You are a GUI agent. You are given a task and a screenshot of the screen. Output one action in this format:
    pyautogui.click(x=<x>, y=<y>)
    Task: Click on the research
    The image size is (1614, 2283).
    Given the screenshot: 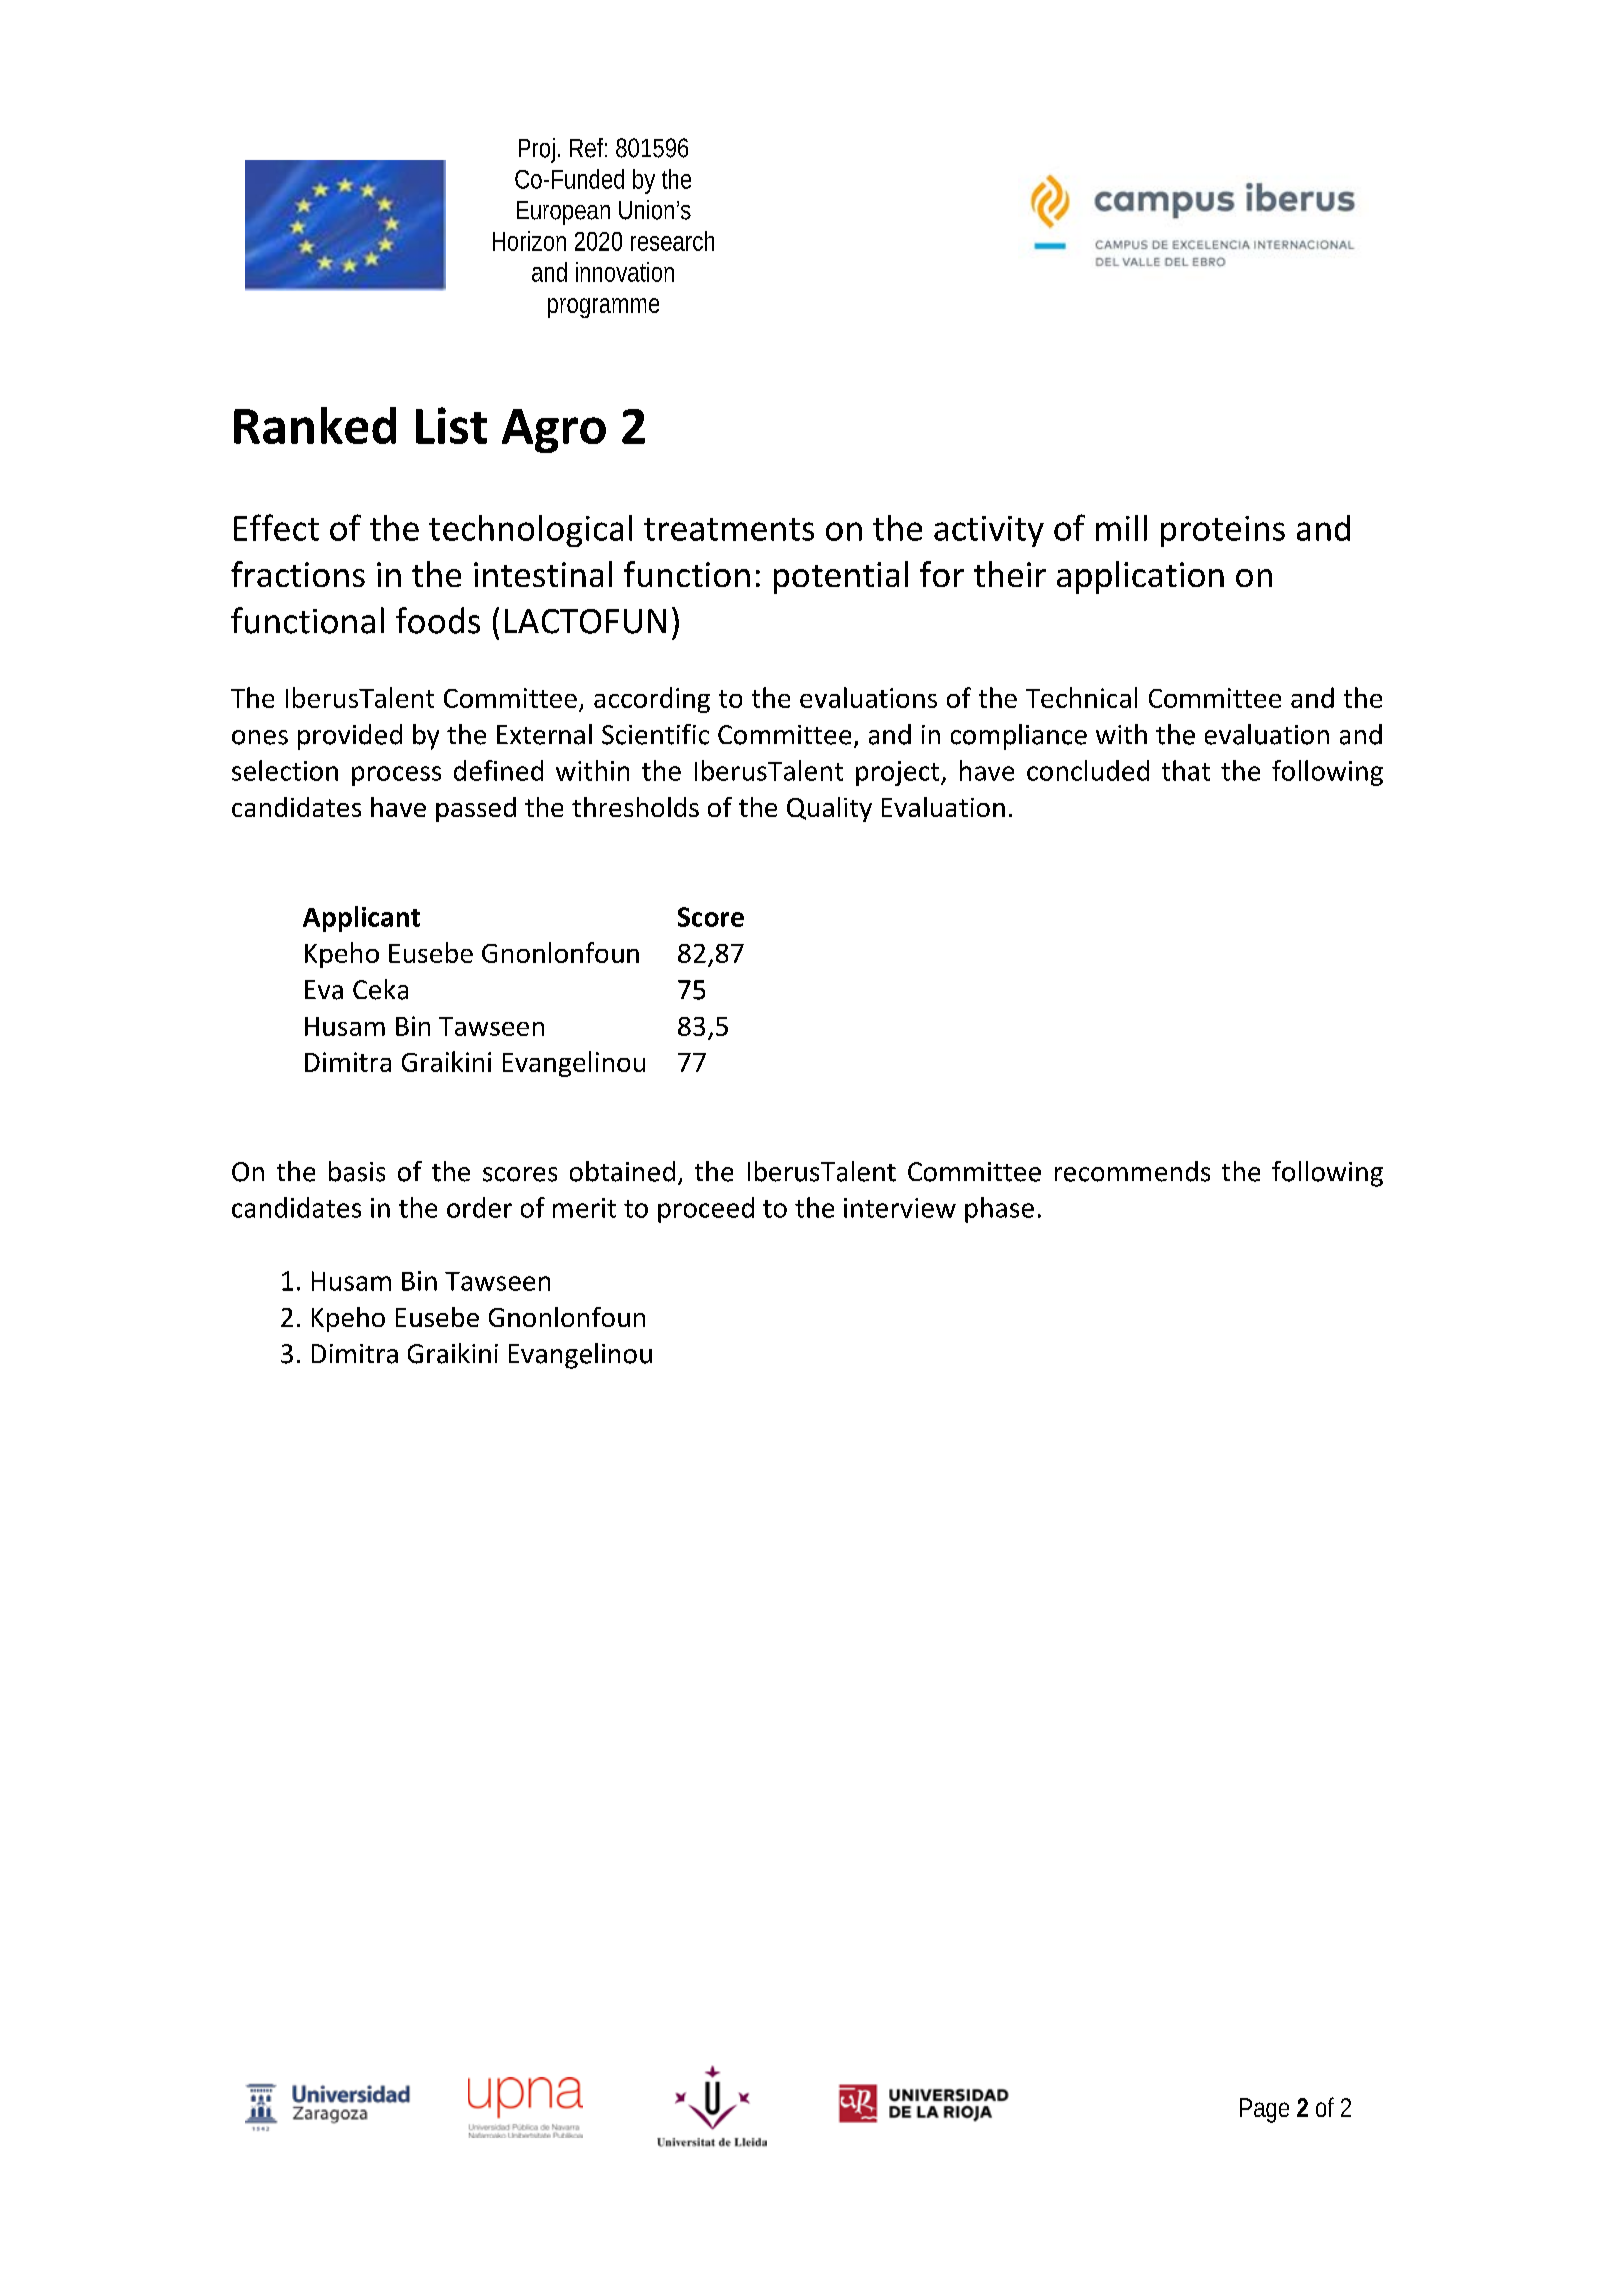 What is the action you would take?
    pyautogui.click(x=672, y=241)
